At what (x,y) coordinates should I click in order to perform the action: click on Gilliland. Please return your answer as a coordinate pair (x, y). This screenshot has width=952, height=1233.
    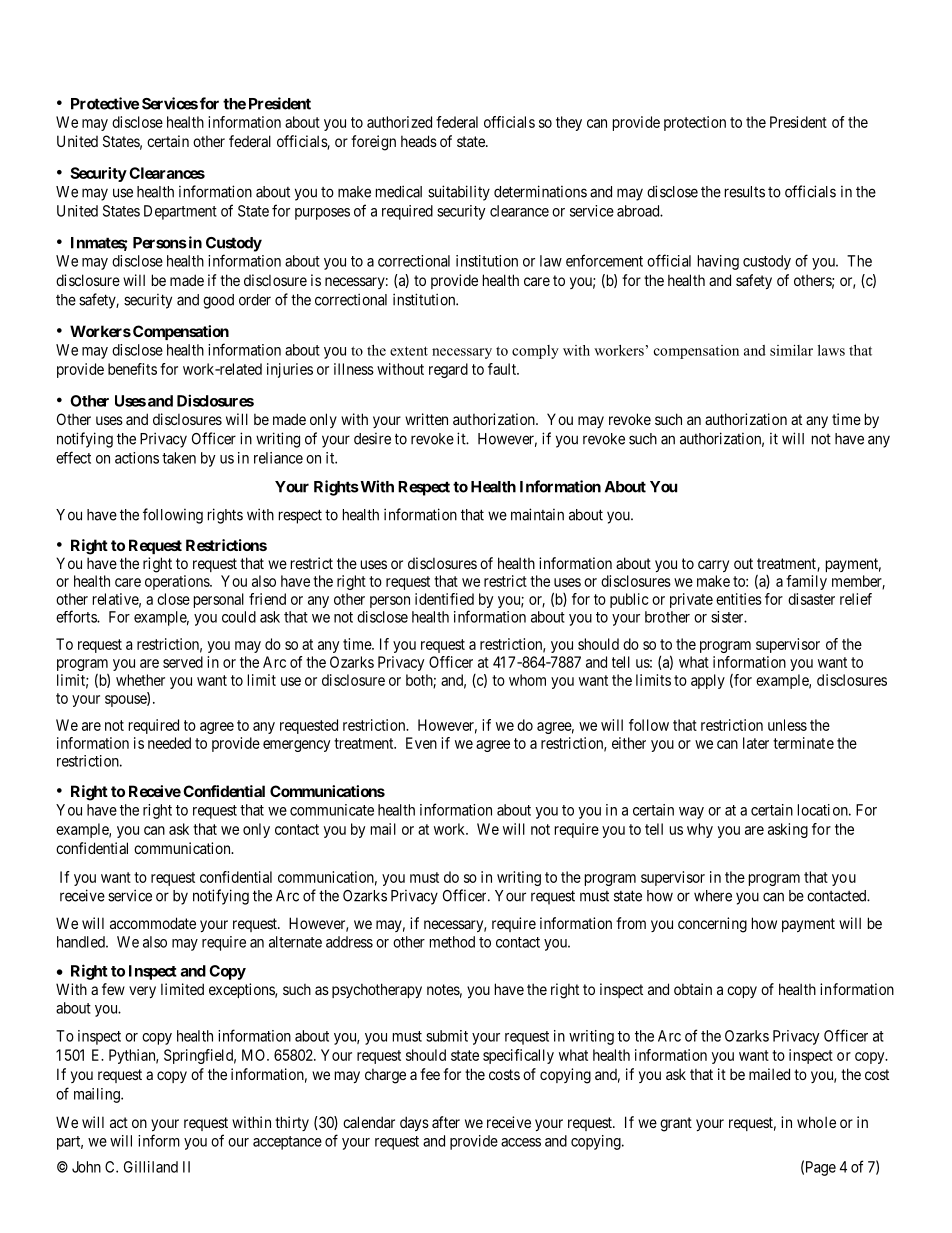
    Looking at the image, I should click on (151, 1167).
